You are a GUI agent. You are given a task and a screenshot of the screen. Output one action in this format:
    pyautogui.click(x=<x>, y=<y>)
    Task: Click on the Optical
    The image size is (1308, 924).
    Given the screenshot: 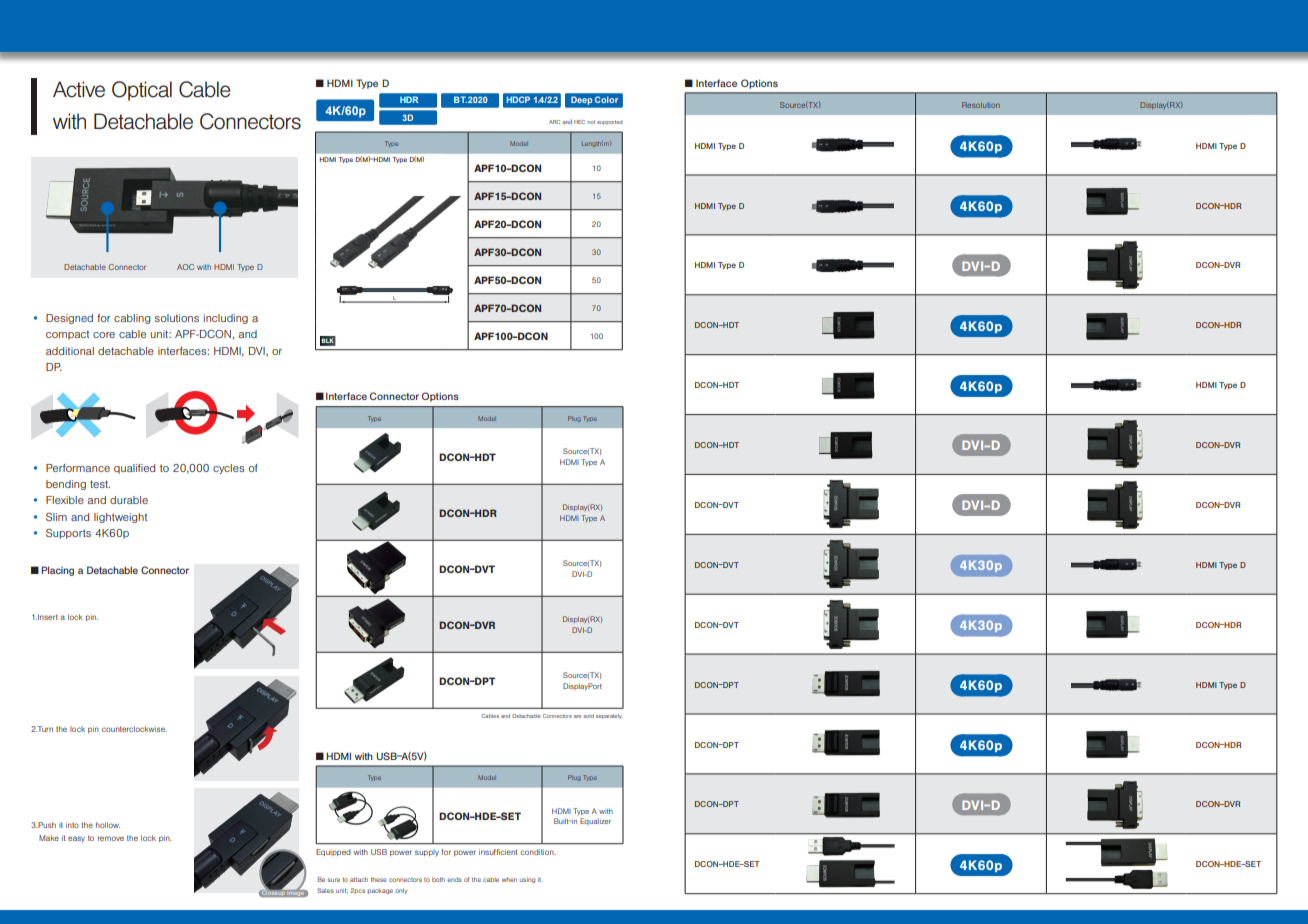 What is the action you would take?
    pyautogui.click(x=142, y=91)
